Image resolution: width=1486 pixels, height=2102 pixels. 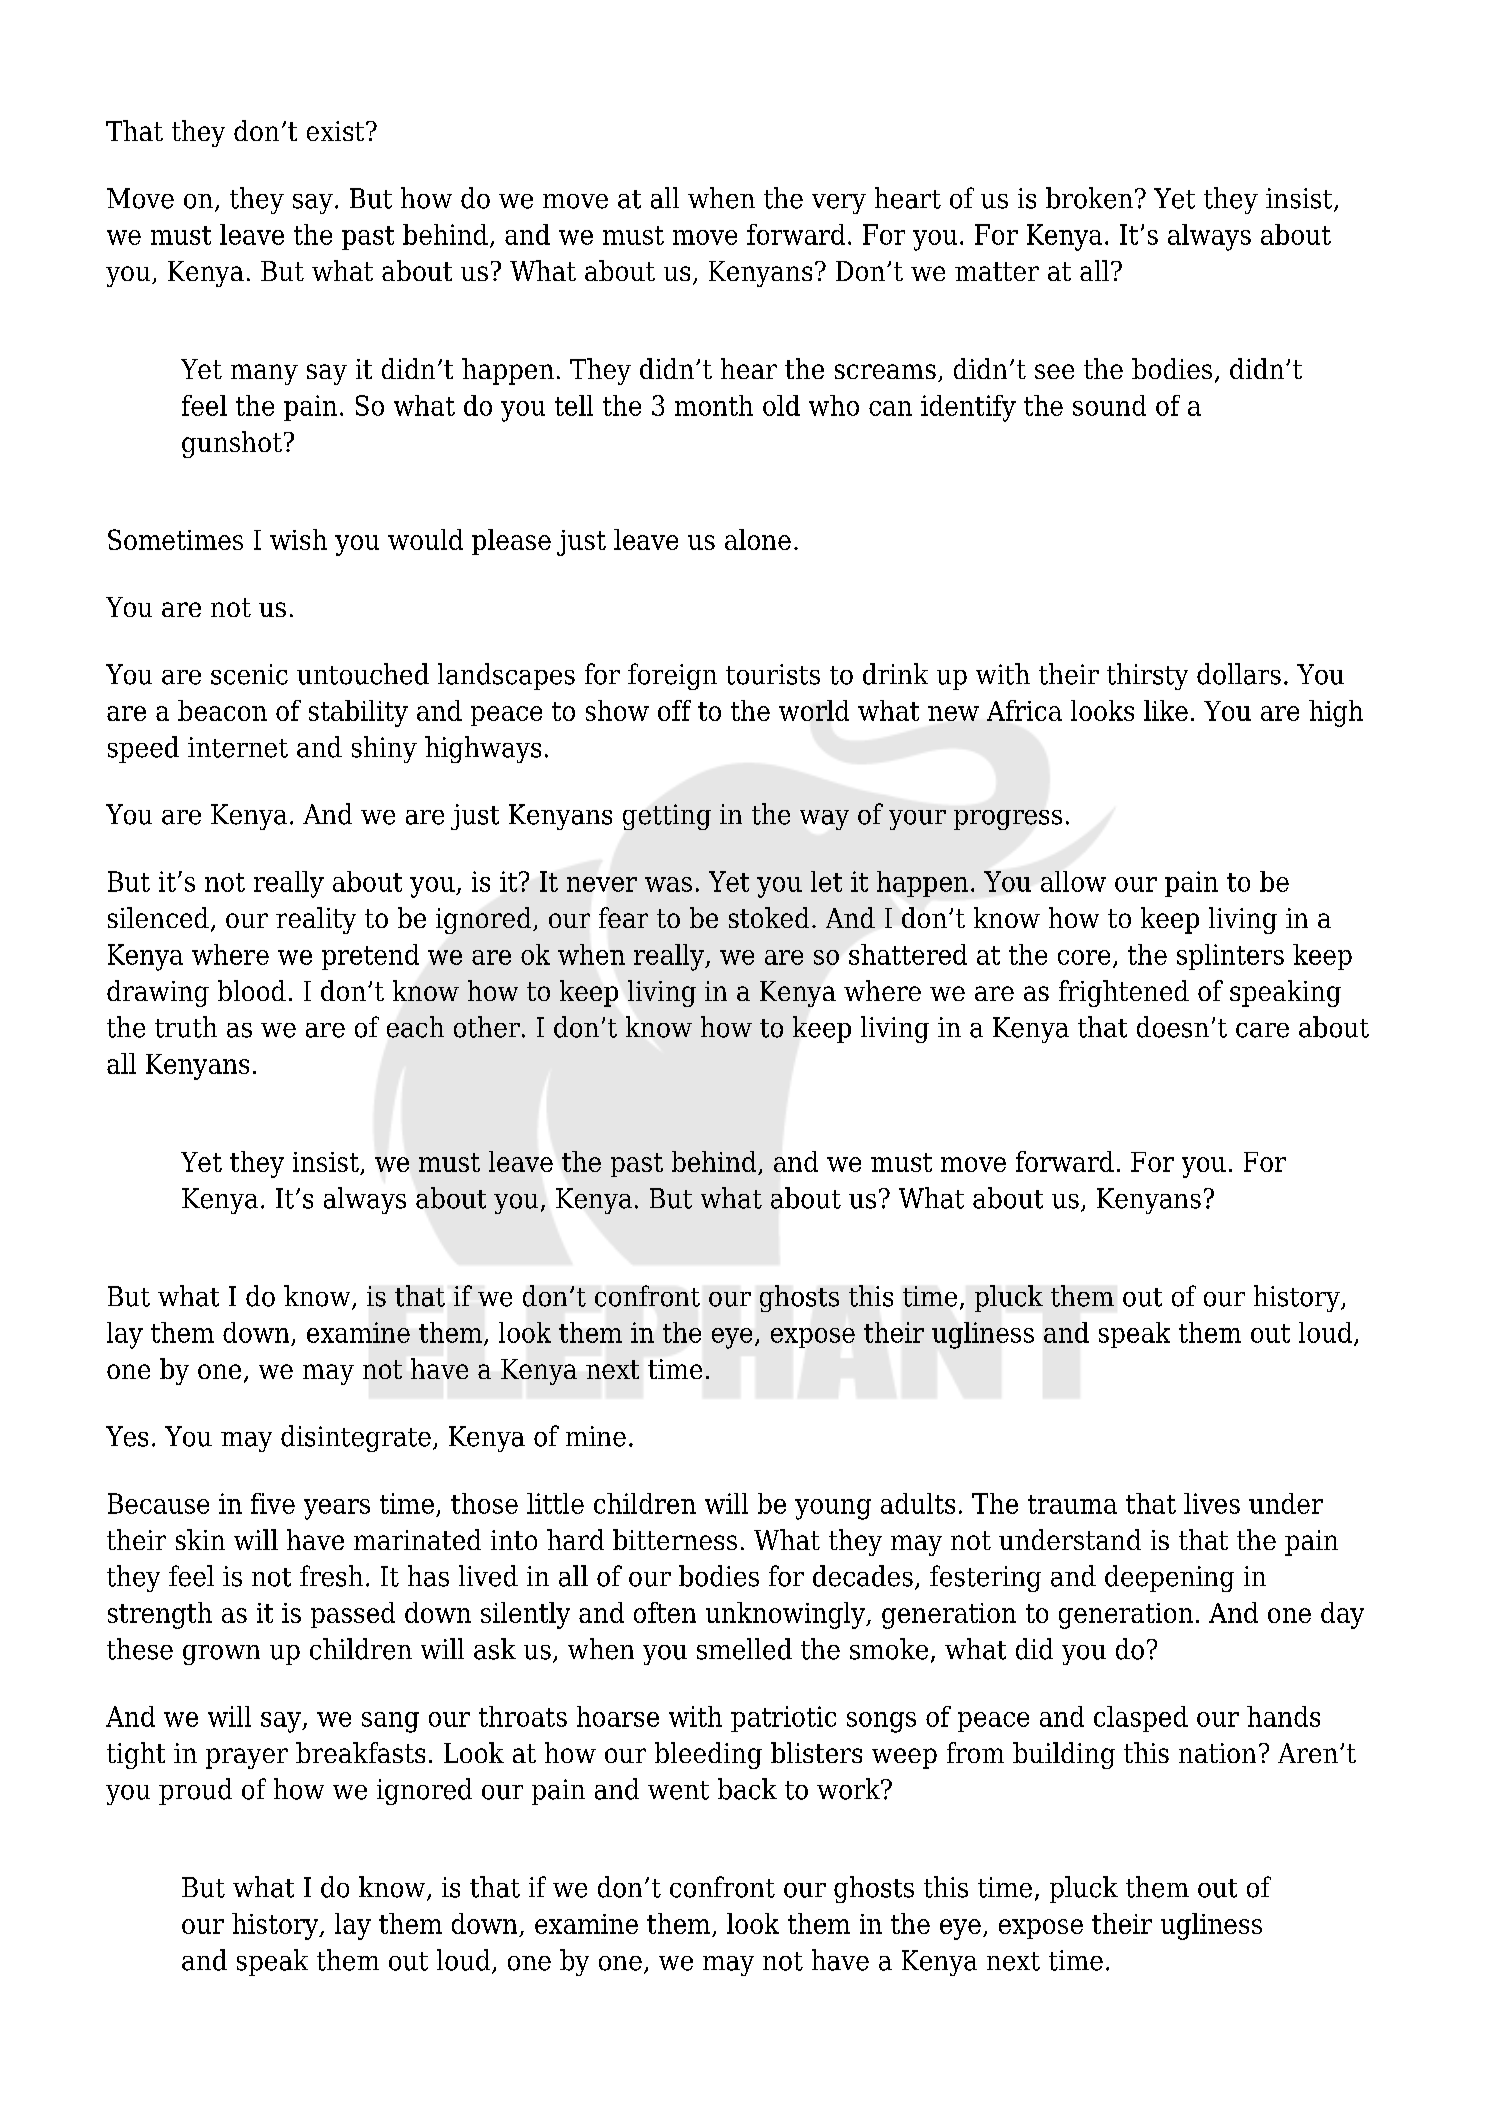 I want to click on scenic, so click(x=249, y=674).
